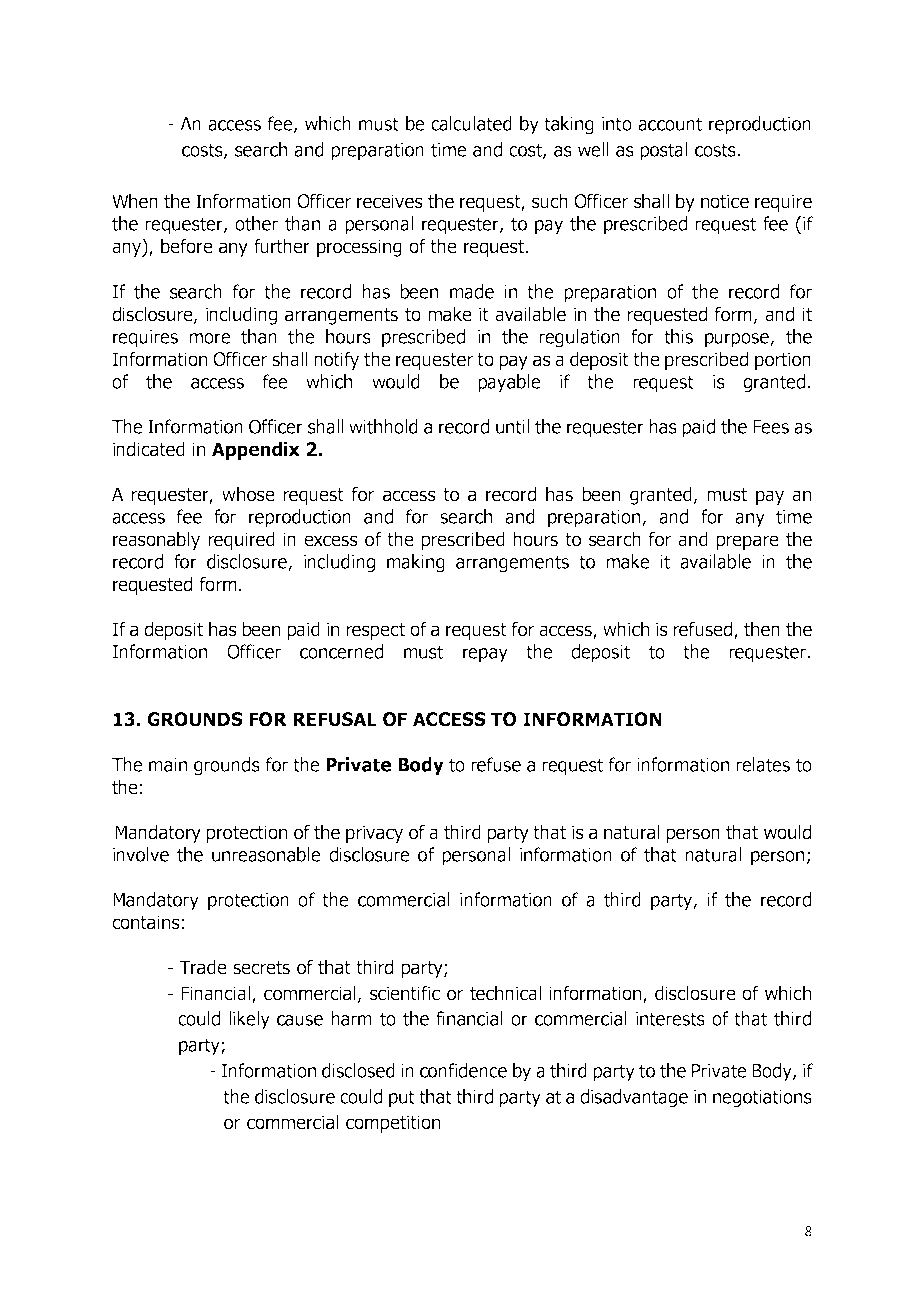 The height and width of the screenshot is (1308, 924). I want to click on until, so click(512, 426).
